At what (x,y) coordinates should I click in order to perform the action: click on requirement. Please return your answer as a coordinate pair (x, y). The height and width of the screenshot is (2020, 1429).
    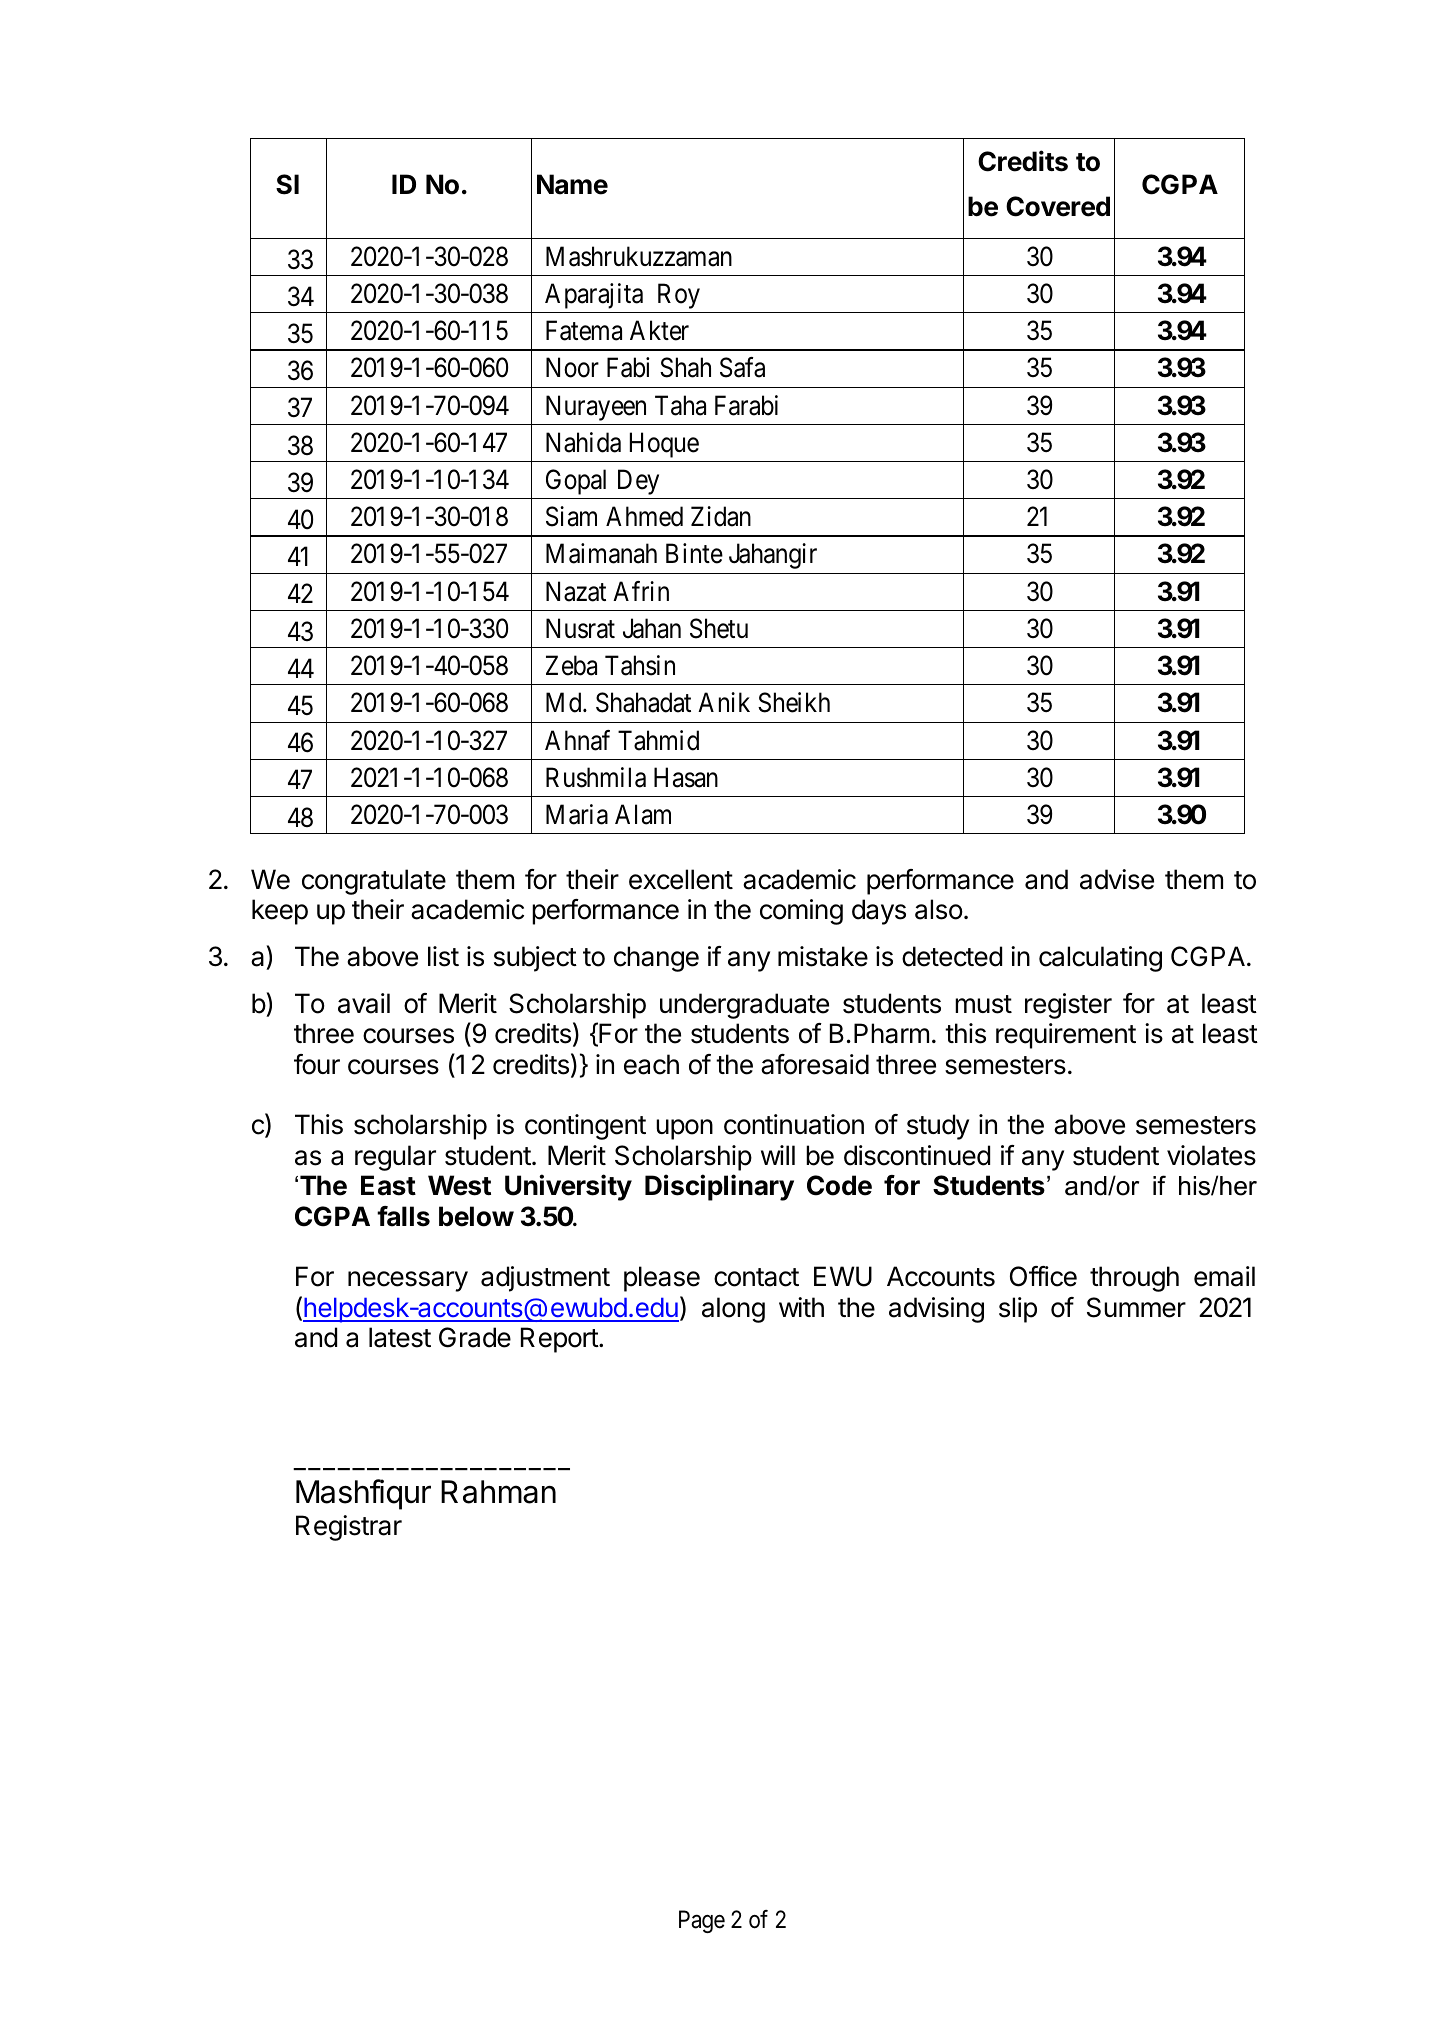
    Looking at the image, I should click on (1066, 1036).
